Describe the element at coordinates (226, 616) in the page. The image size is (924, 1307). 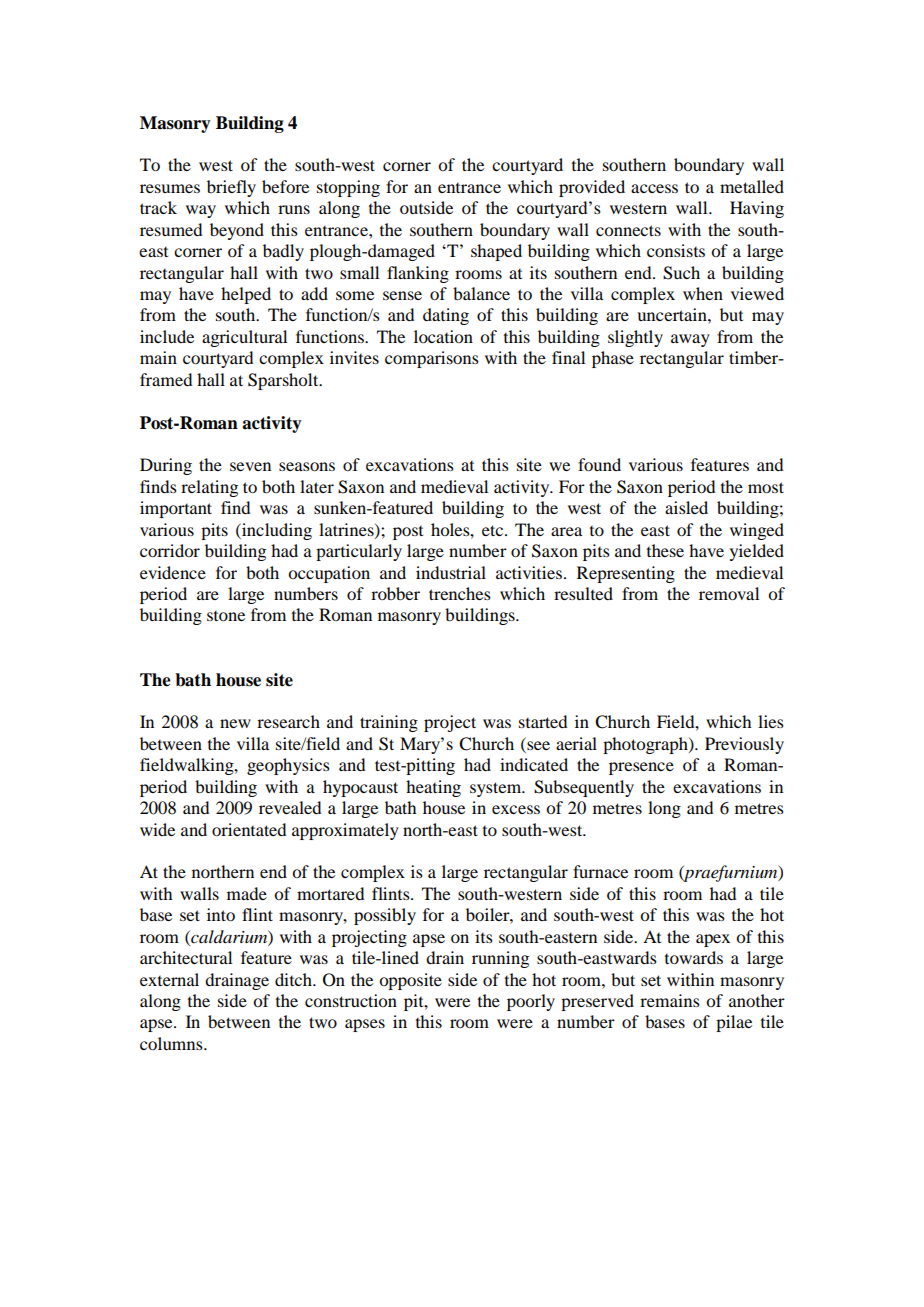
I see `stone` at that location.
